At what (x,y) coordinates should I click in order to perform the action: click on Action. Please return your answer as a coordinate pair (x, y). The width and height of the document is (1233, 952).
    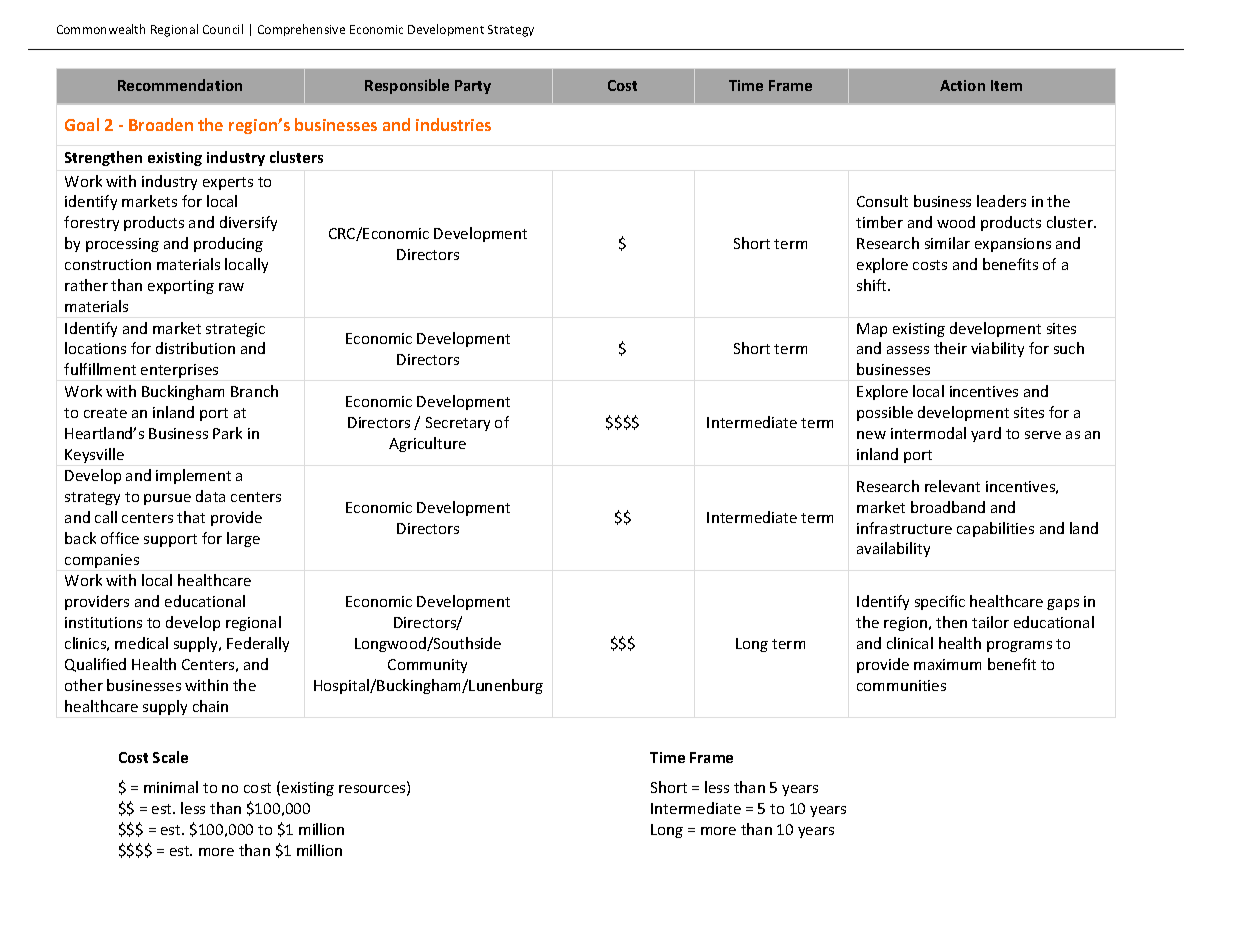
    Looking at the image, I should click on (962, 85).
